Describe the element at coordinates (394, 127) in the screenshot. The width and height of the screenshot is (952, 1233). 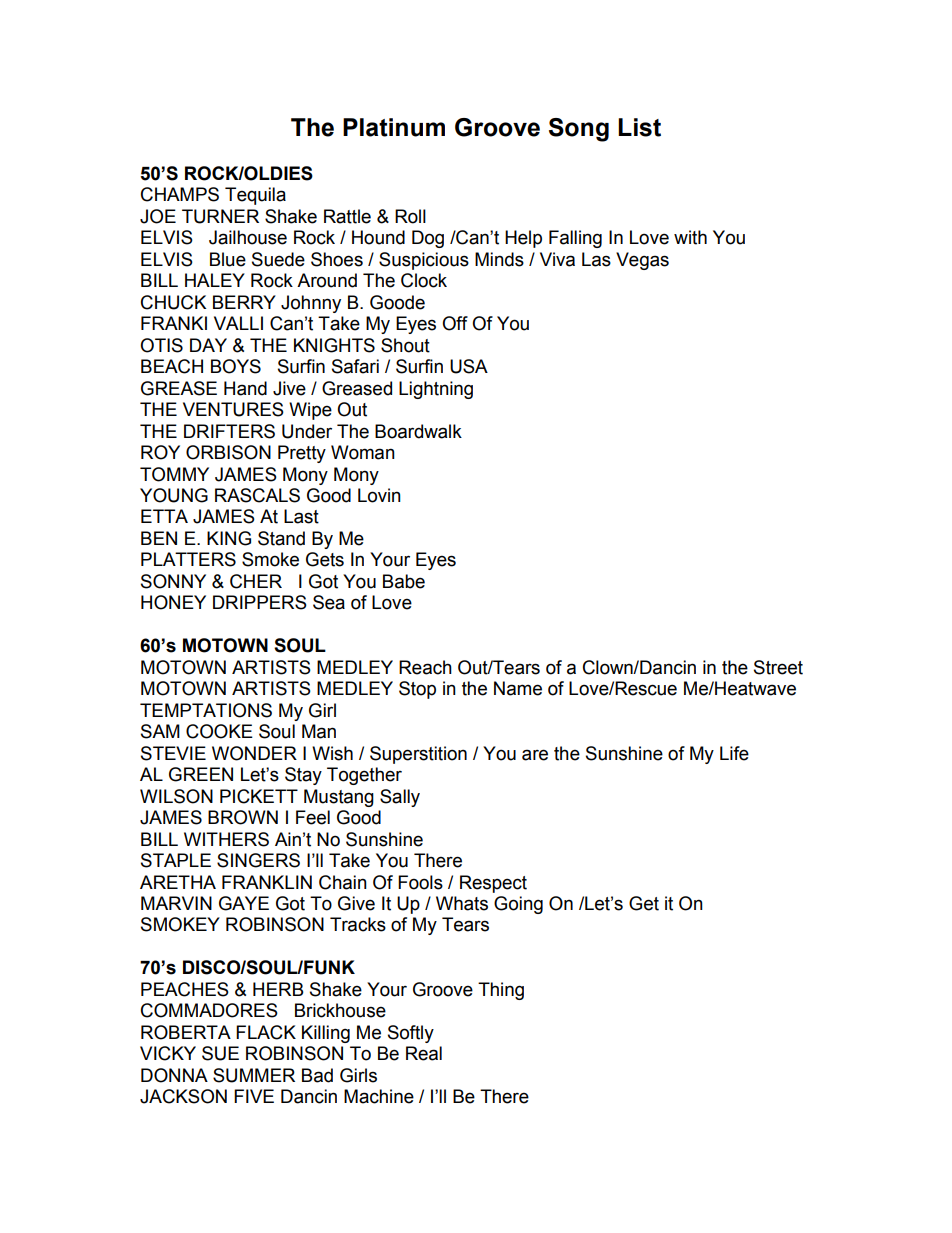
I see `Platinum` at that location.
